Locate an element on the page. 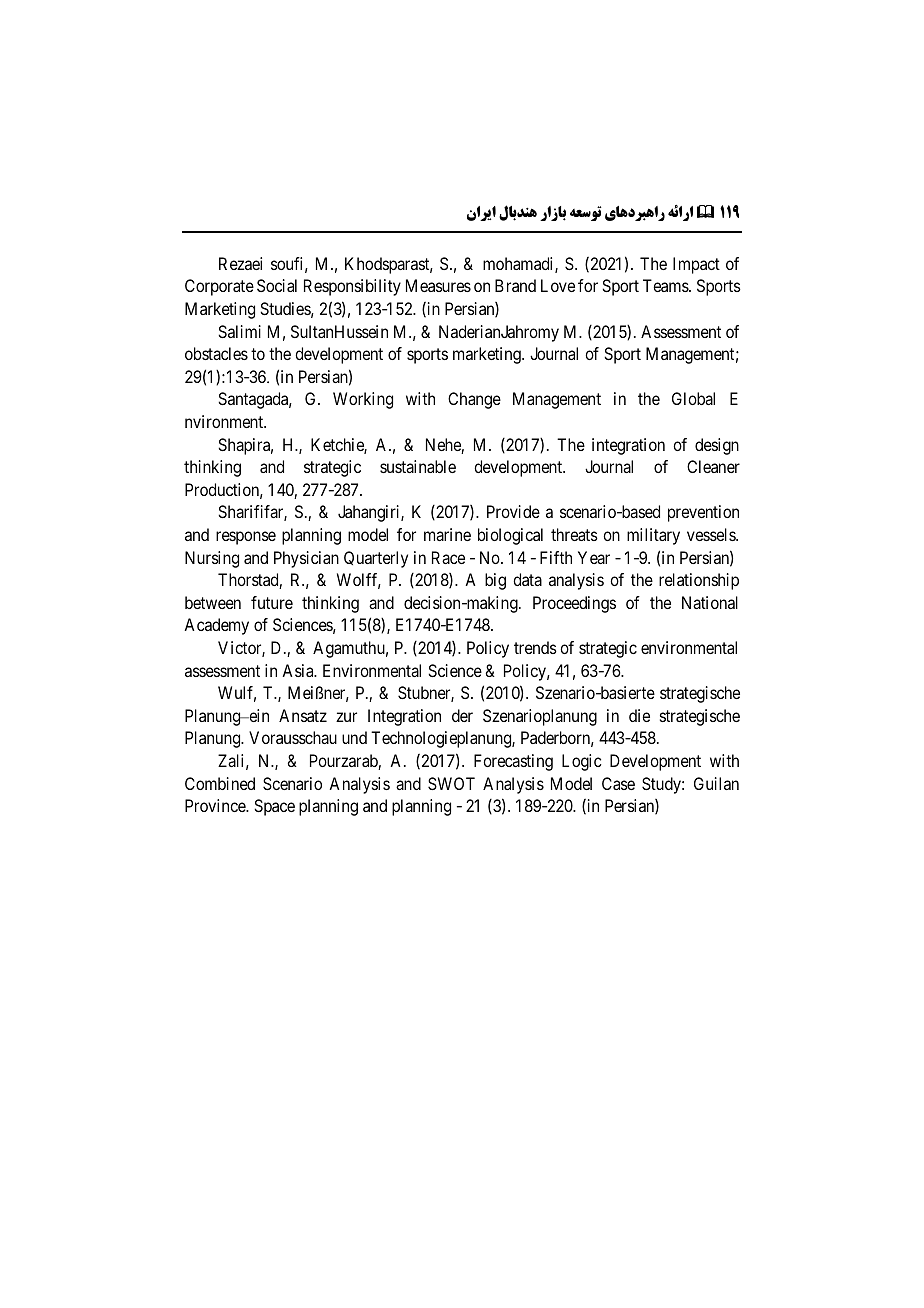  design is located at coordinates (717, 446).
